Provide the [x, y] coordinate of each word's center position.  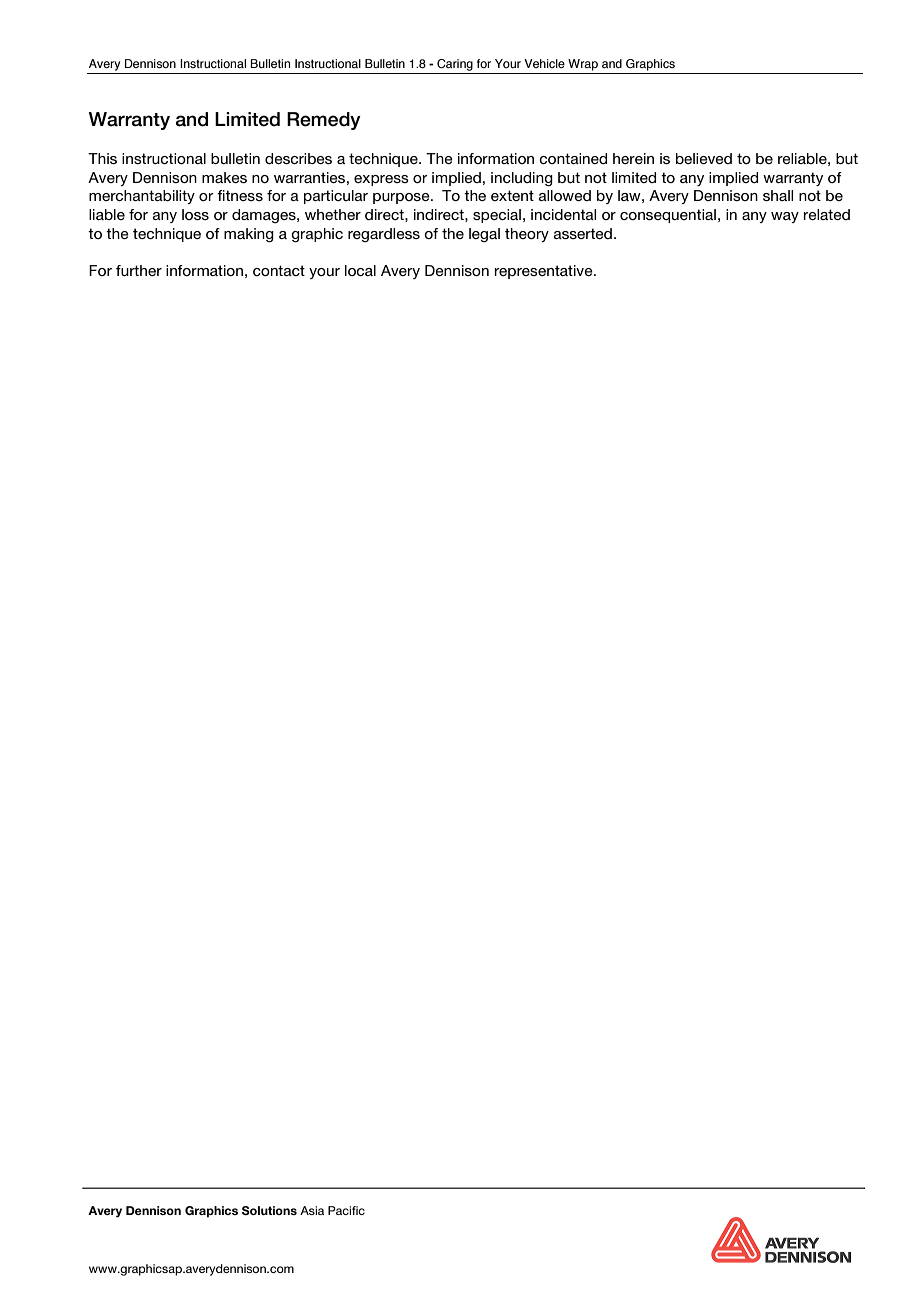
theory [527, 235]
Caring [455, 65]
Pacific [346, 1210]
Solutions [269, 1210]
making [249, 235]
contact [279, 270]
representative [545, 272]
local [360, 270]
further [139, 270]
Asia [312, 1210]
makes [224, 177]
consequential [668, 216]
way [785, 217]
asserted [583, 233]
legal [484, 235]
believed [704, 158]
